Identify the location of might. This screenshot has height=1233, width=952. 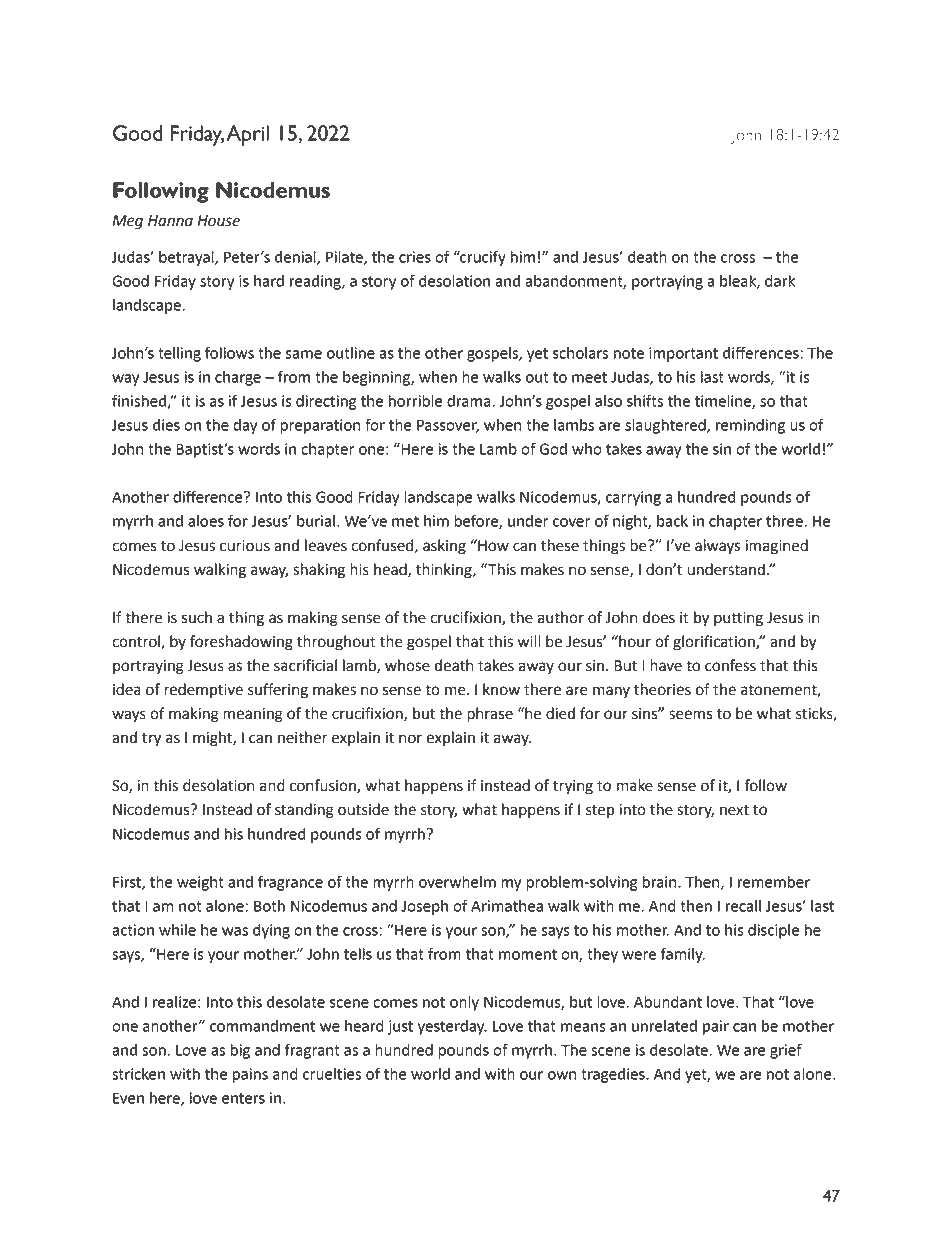
(213, 739).
